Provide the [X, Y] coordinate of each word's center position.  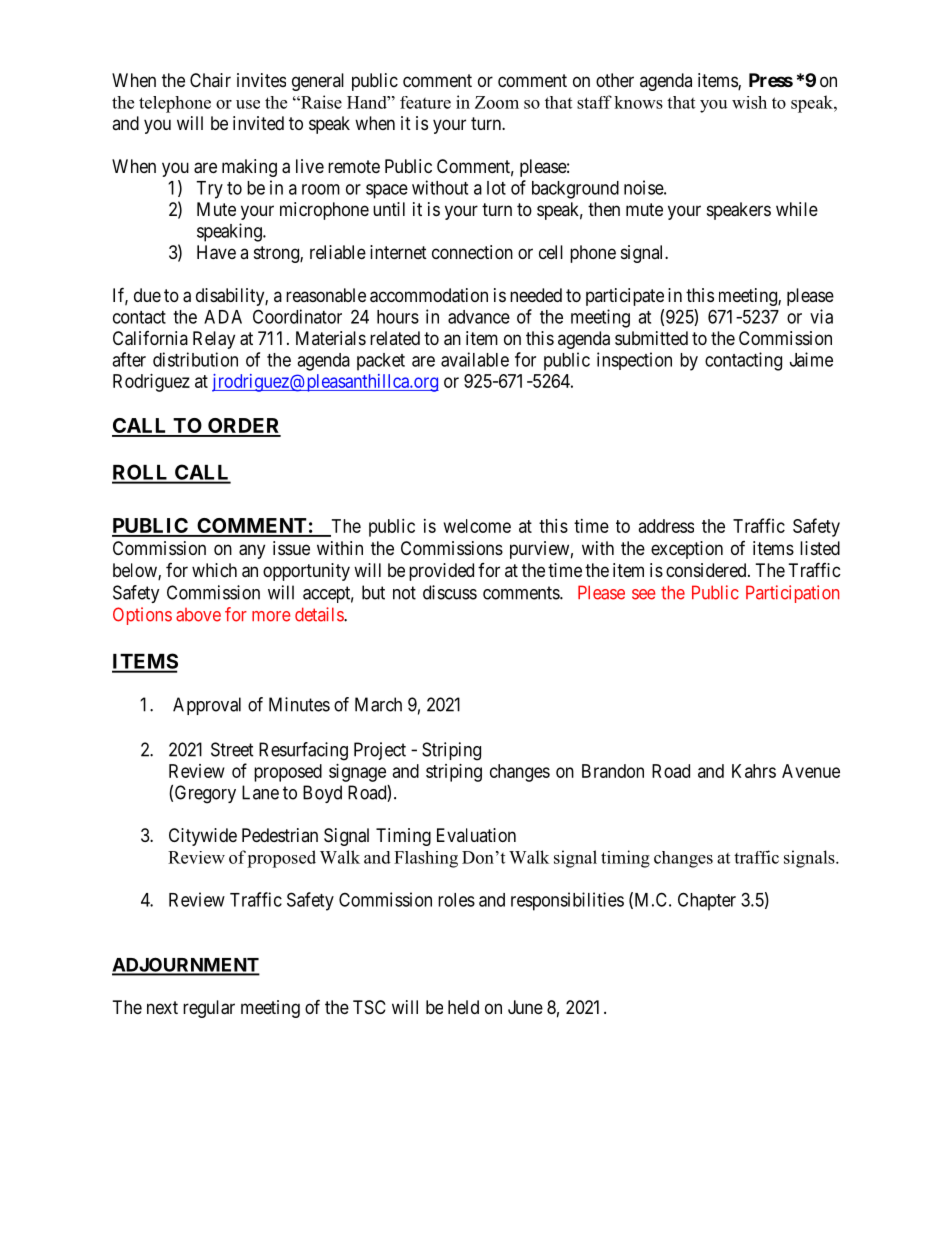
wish [749, 102]
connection [472, 252]
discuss [450, 592]
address [666, 526]
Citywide [203, 837]
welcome [477, 526]
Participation [792, 594]
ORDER [243, 427]
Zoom [497, 102]
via [821, 316]
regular [209, 1009]
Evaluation [476, 835]
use [248, 104]
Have [216, 252]
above [198, 615]
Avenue [811, 771]
